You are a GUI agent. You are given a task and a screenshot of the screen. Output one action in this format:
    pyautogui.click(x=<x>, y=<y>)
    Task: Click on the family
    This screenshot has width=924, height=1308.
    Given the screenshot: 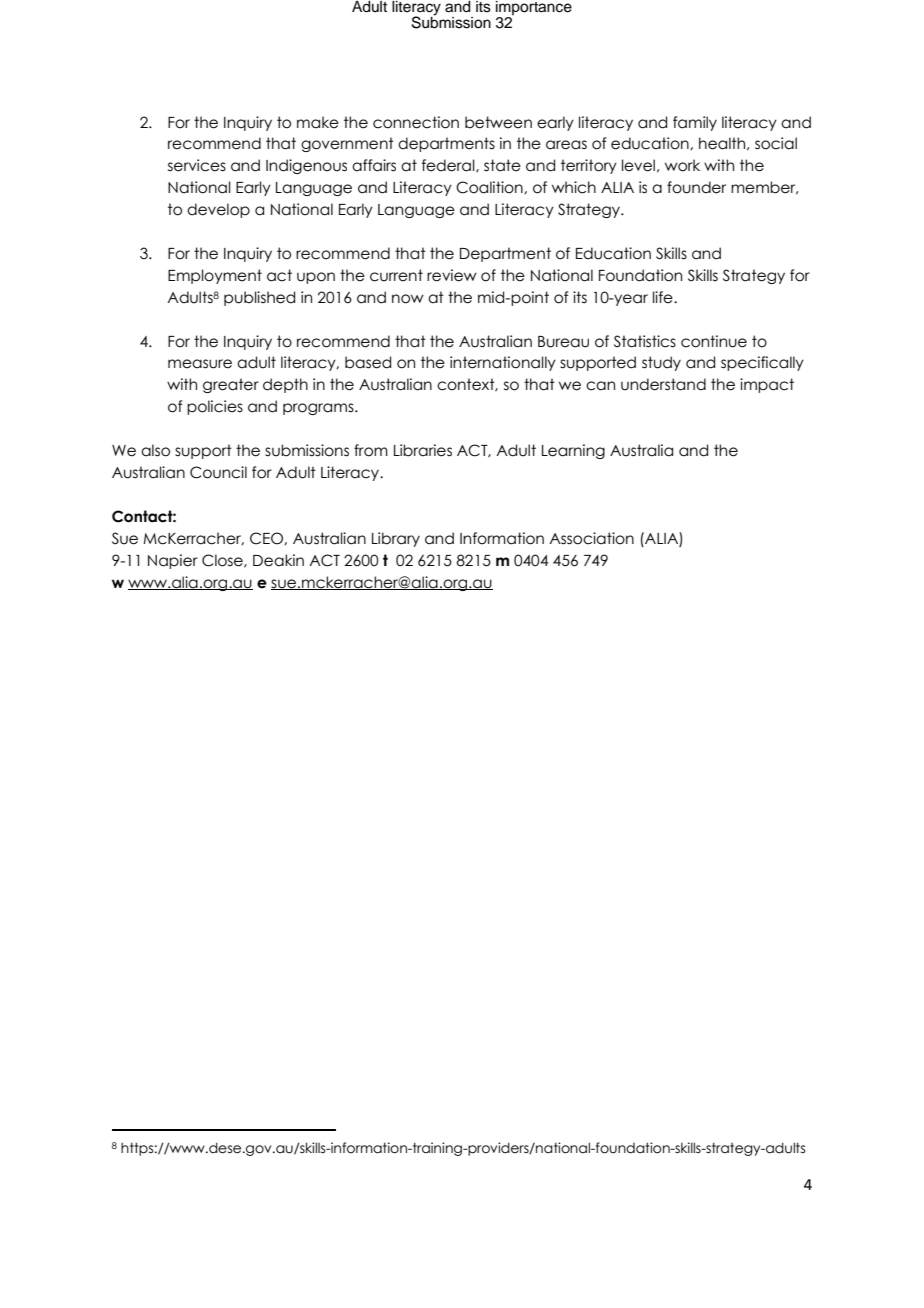 What is the action you would take?
    pyautogui.click(x=695, y=123)
